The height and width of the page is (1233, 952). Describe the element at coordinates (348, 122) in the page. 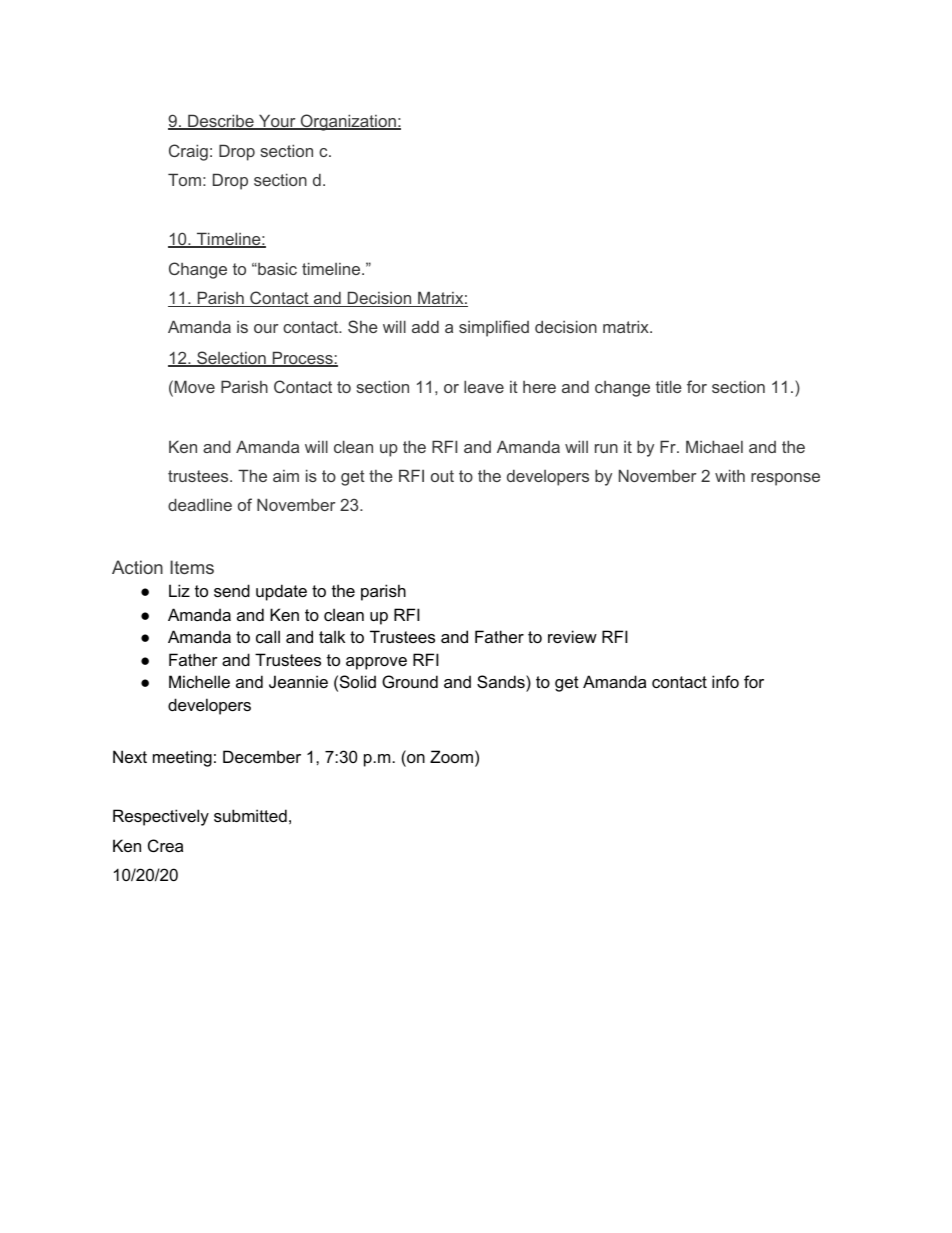

I see `Organization` at that location.
